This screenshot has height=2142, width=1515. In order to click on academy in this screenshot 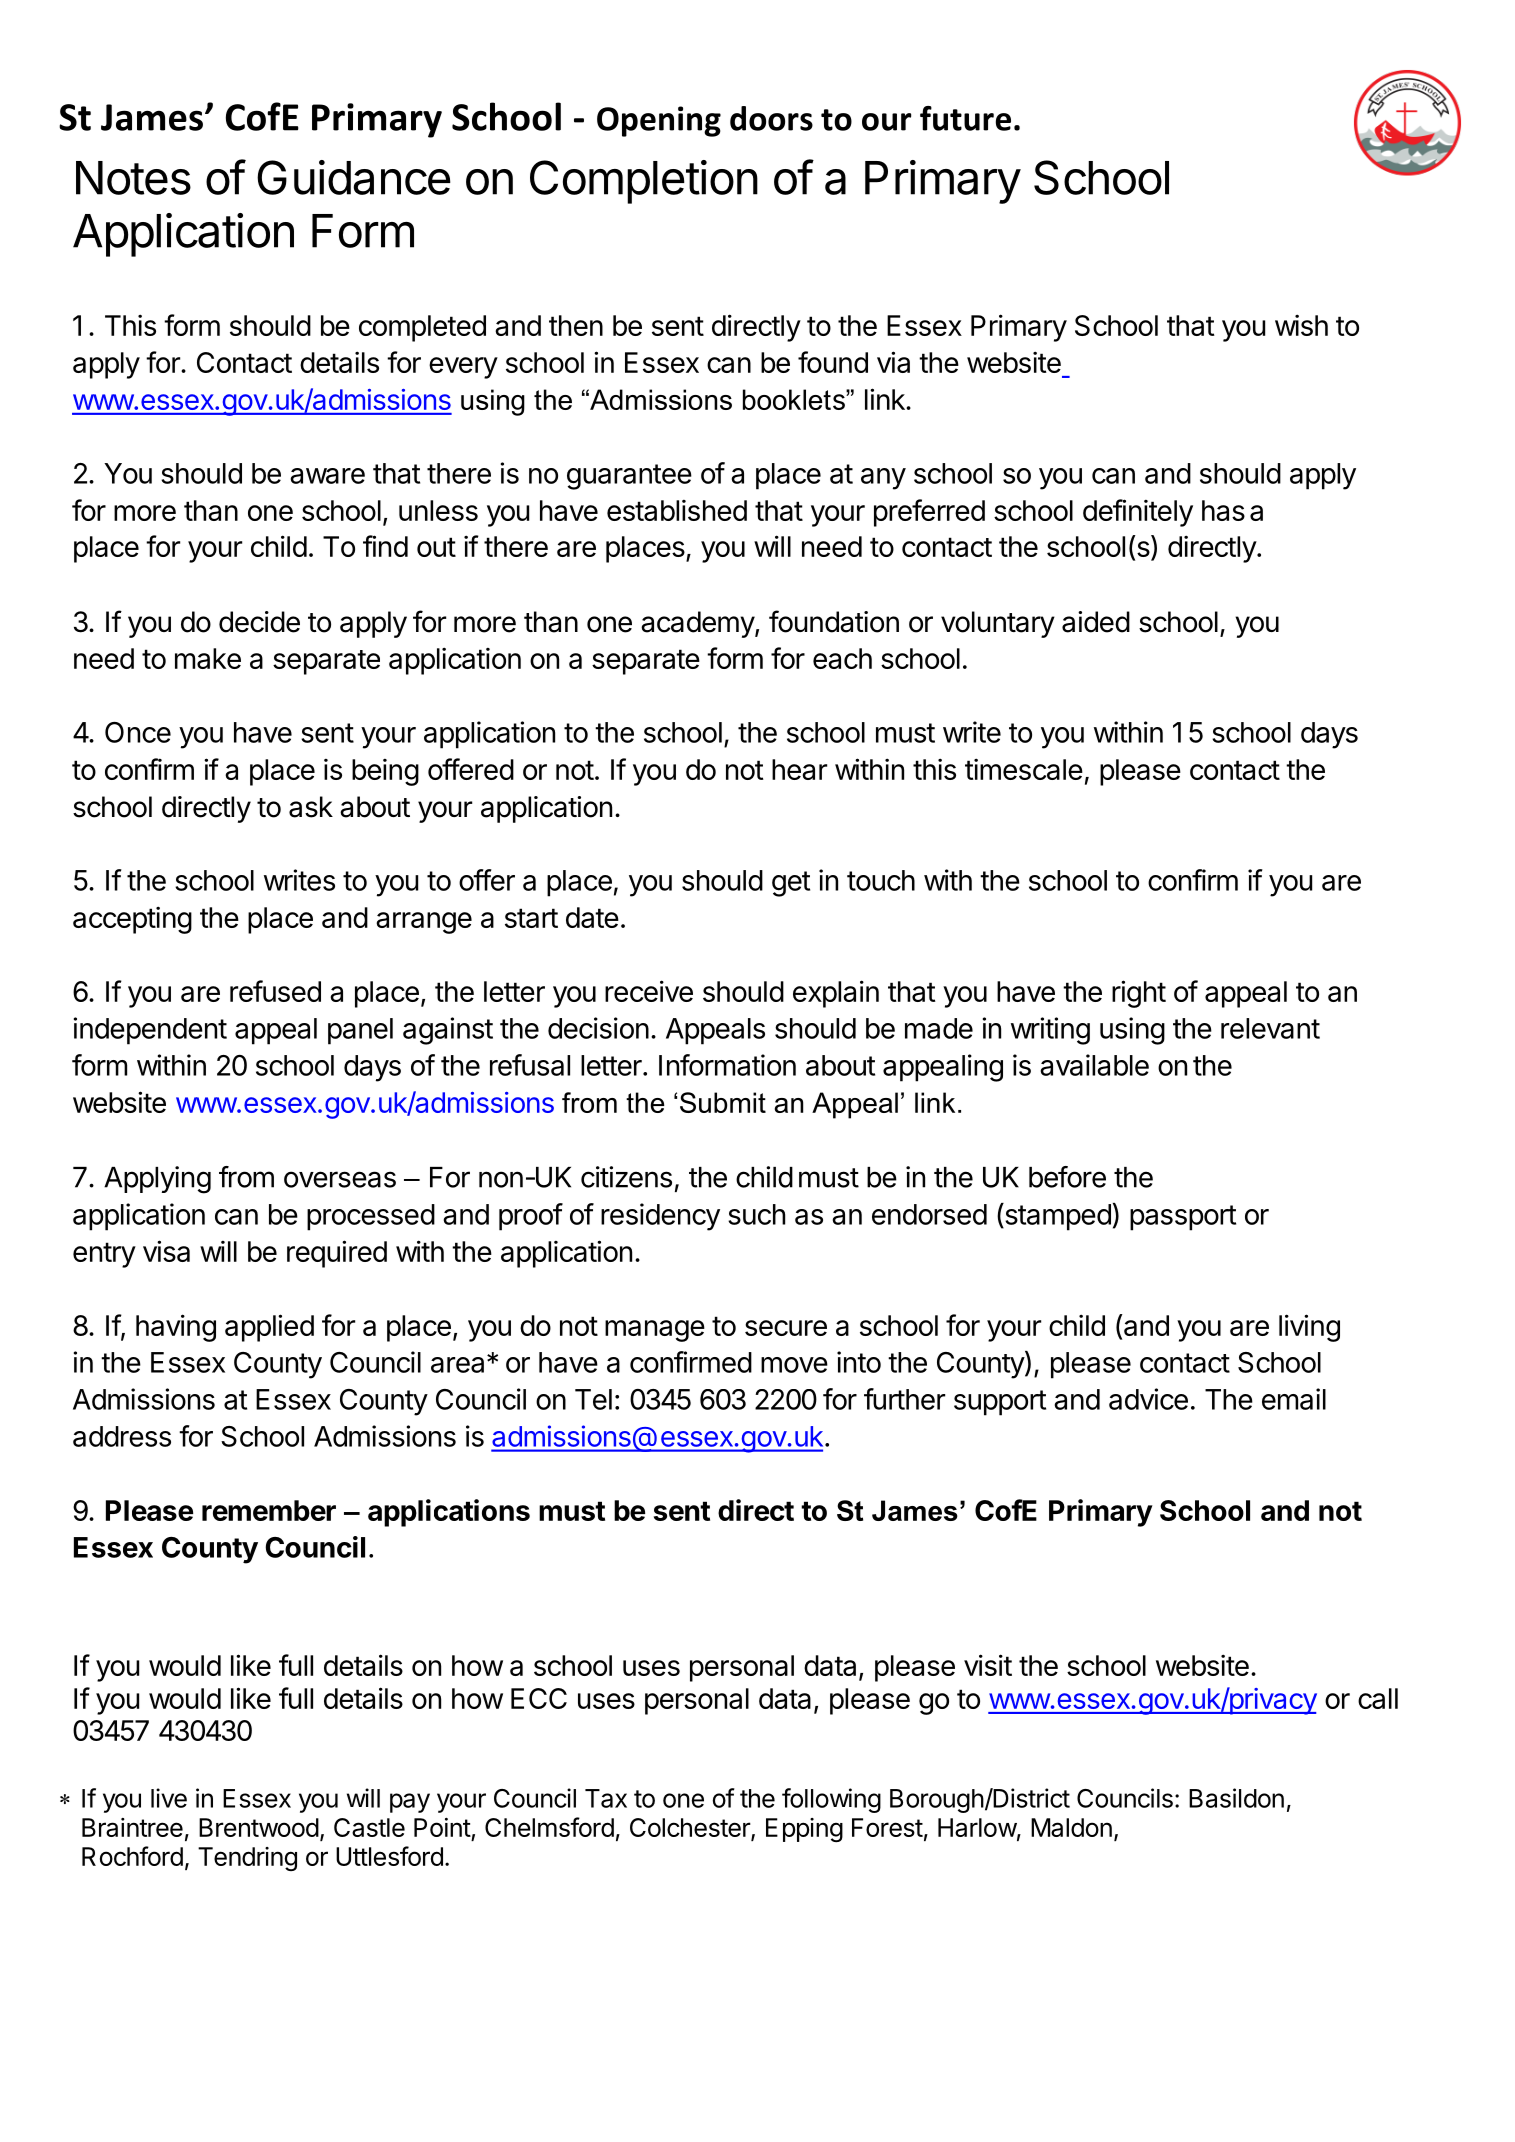, I will do `click(698, 624)`.
